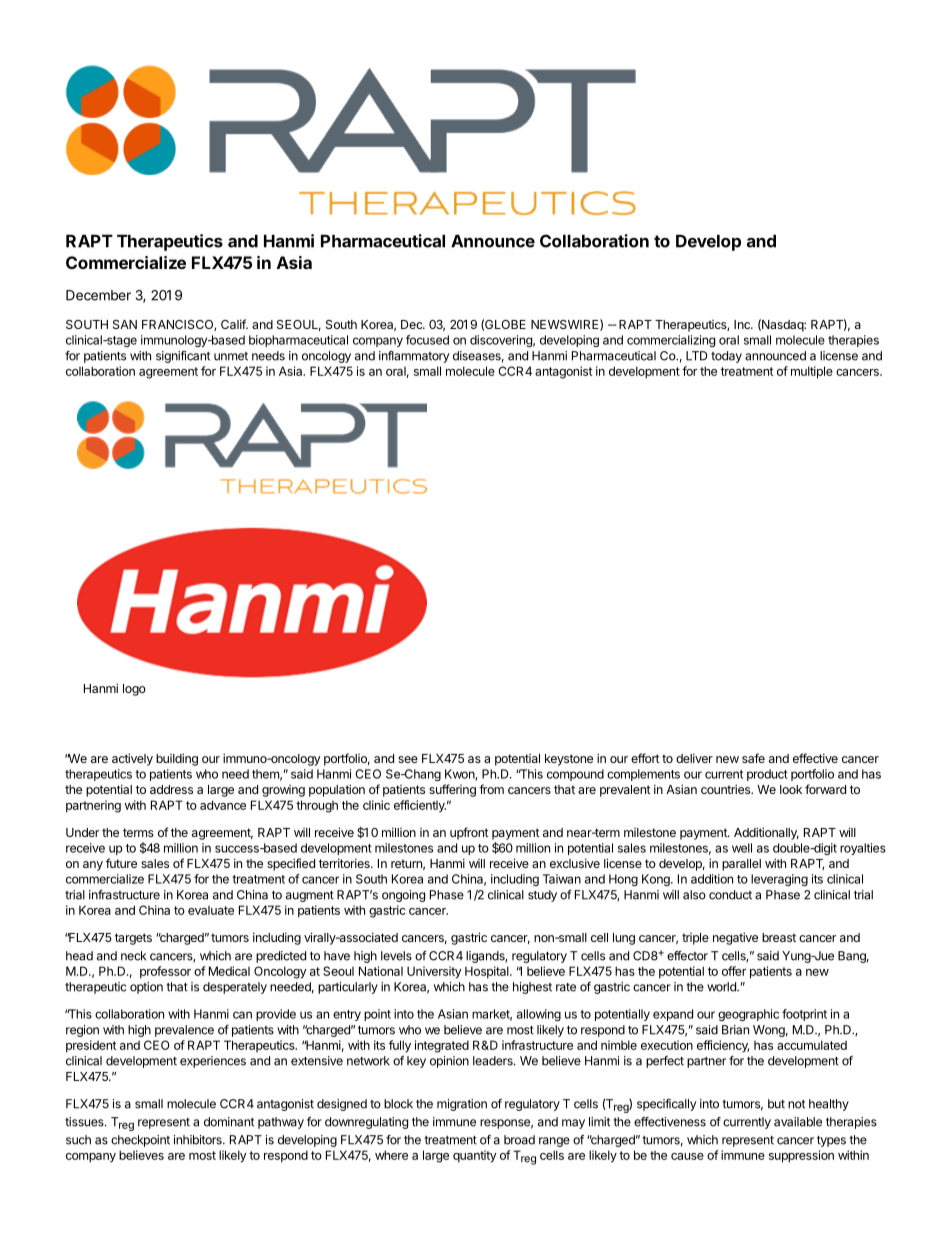 The image size is (952, 1233). Describe the element at coordinates (741, 865) in the screenshot. I see `parallel` at that location.
